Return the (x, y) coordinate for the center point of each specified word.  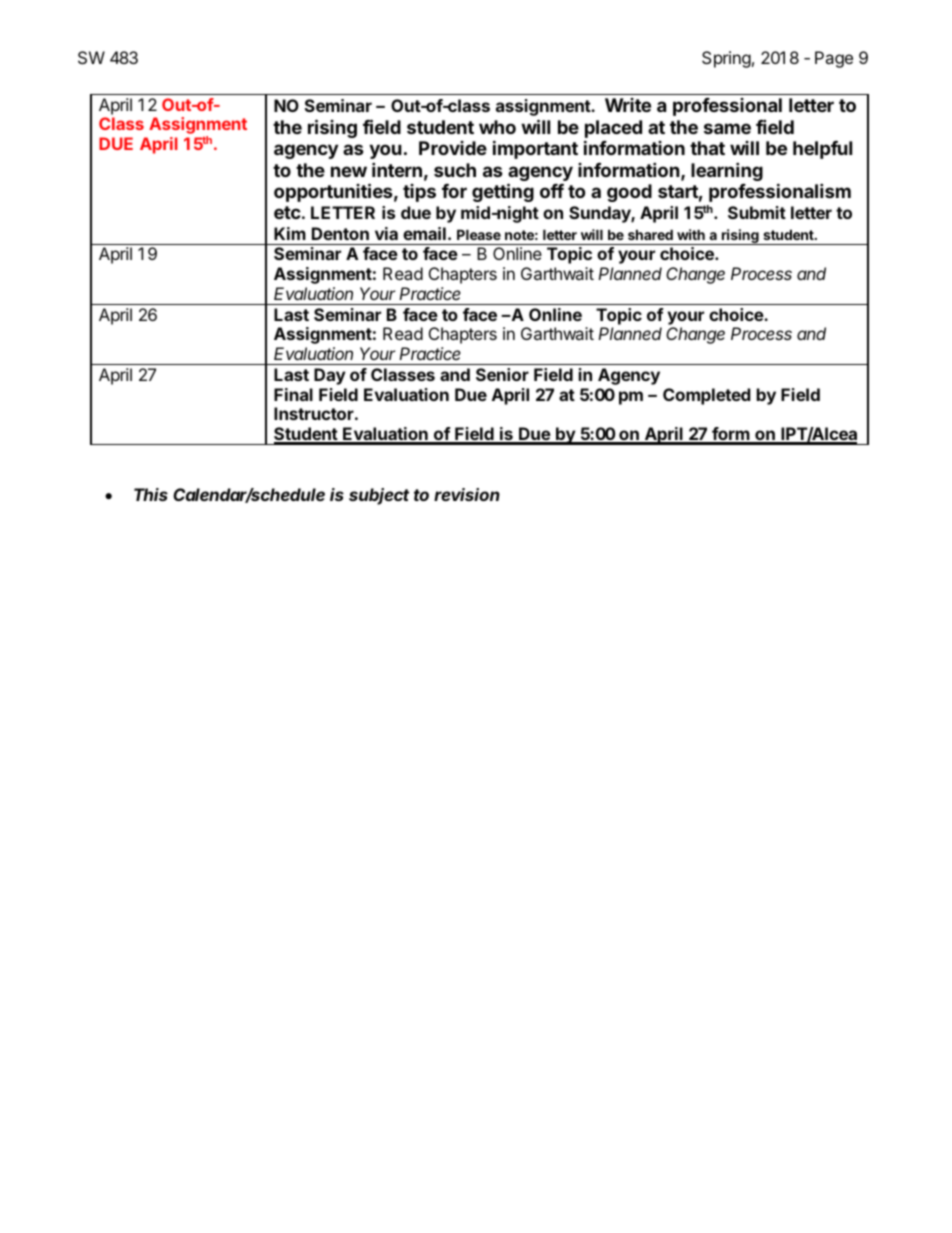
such (455, 170)
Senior (502, 374)
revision (467, 494)
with (691, 234)
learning (727, 171)
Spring (726, 59)
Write (628, 105)
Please (479, 234)
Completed (707, 396)
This (151, 494)
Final (293, 394)
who (497, 127)
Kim (290, 233)
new (349, 171)
